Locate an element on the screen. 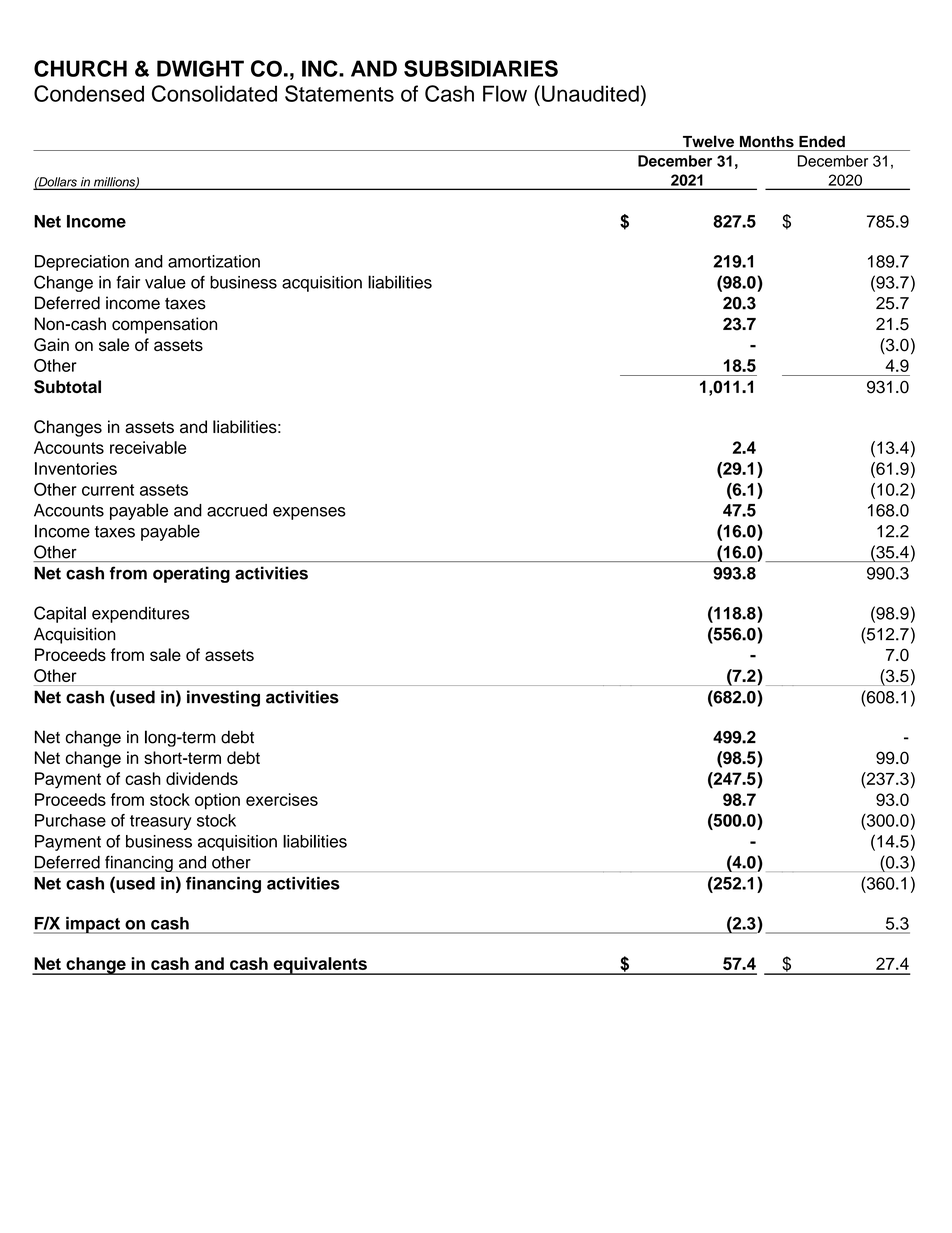  Condensed is located at coordinates (89, 93).
